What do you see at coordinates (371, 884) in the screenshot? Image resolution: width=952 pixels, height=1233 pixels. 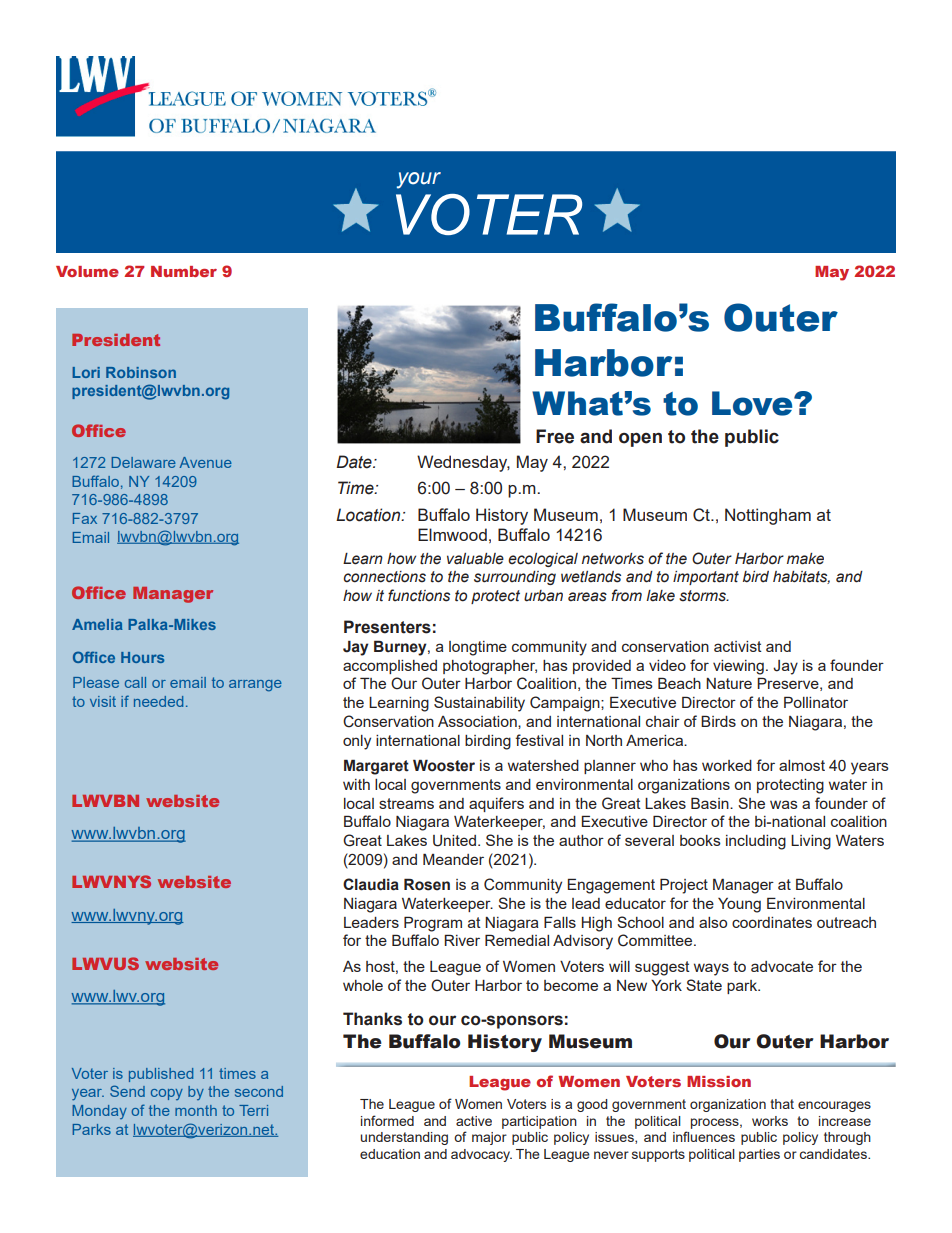 I see `Claudia` at bounding box center [371, 884].
